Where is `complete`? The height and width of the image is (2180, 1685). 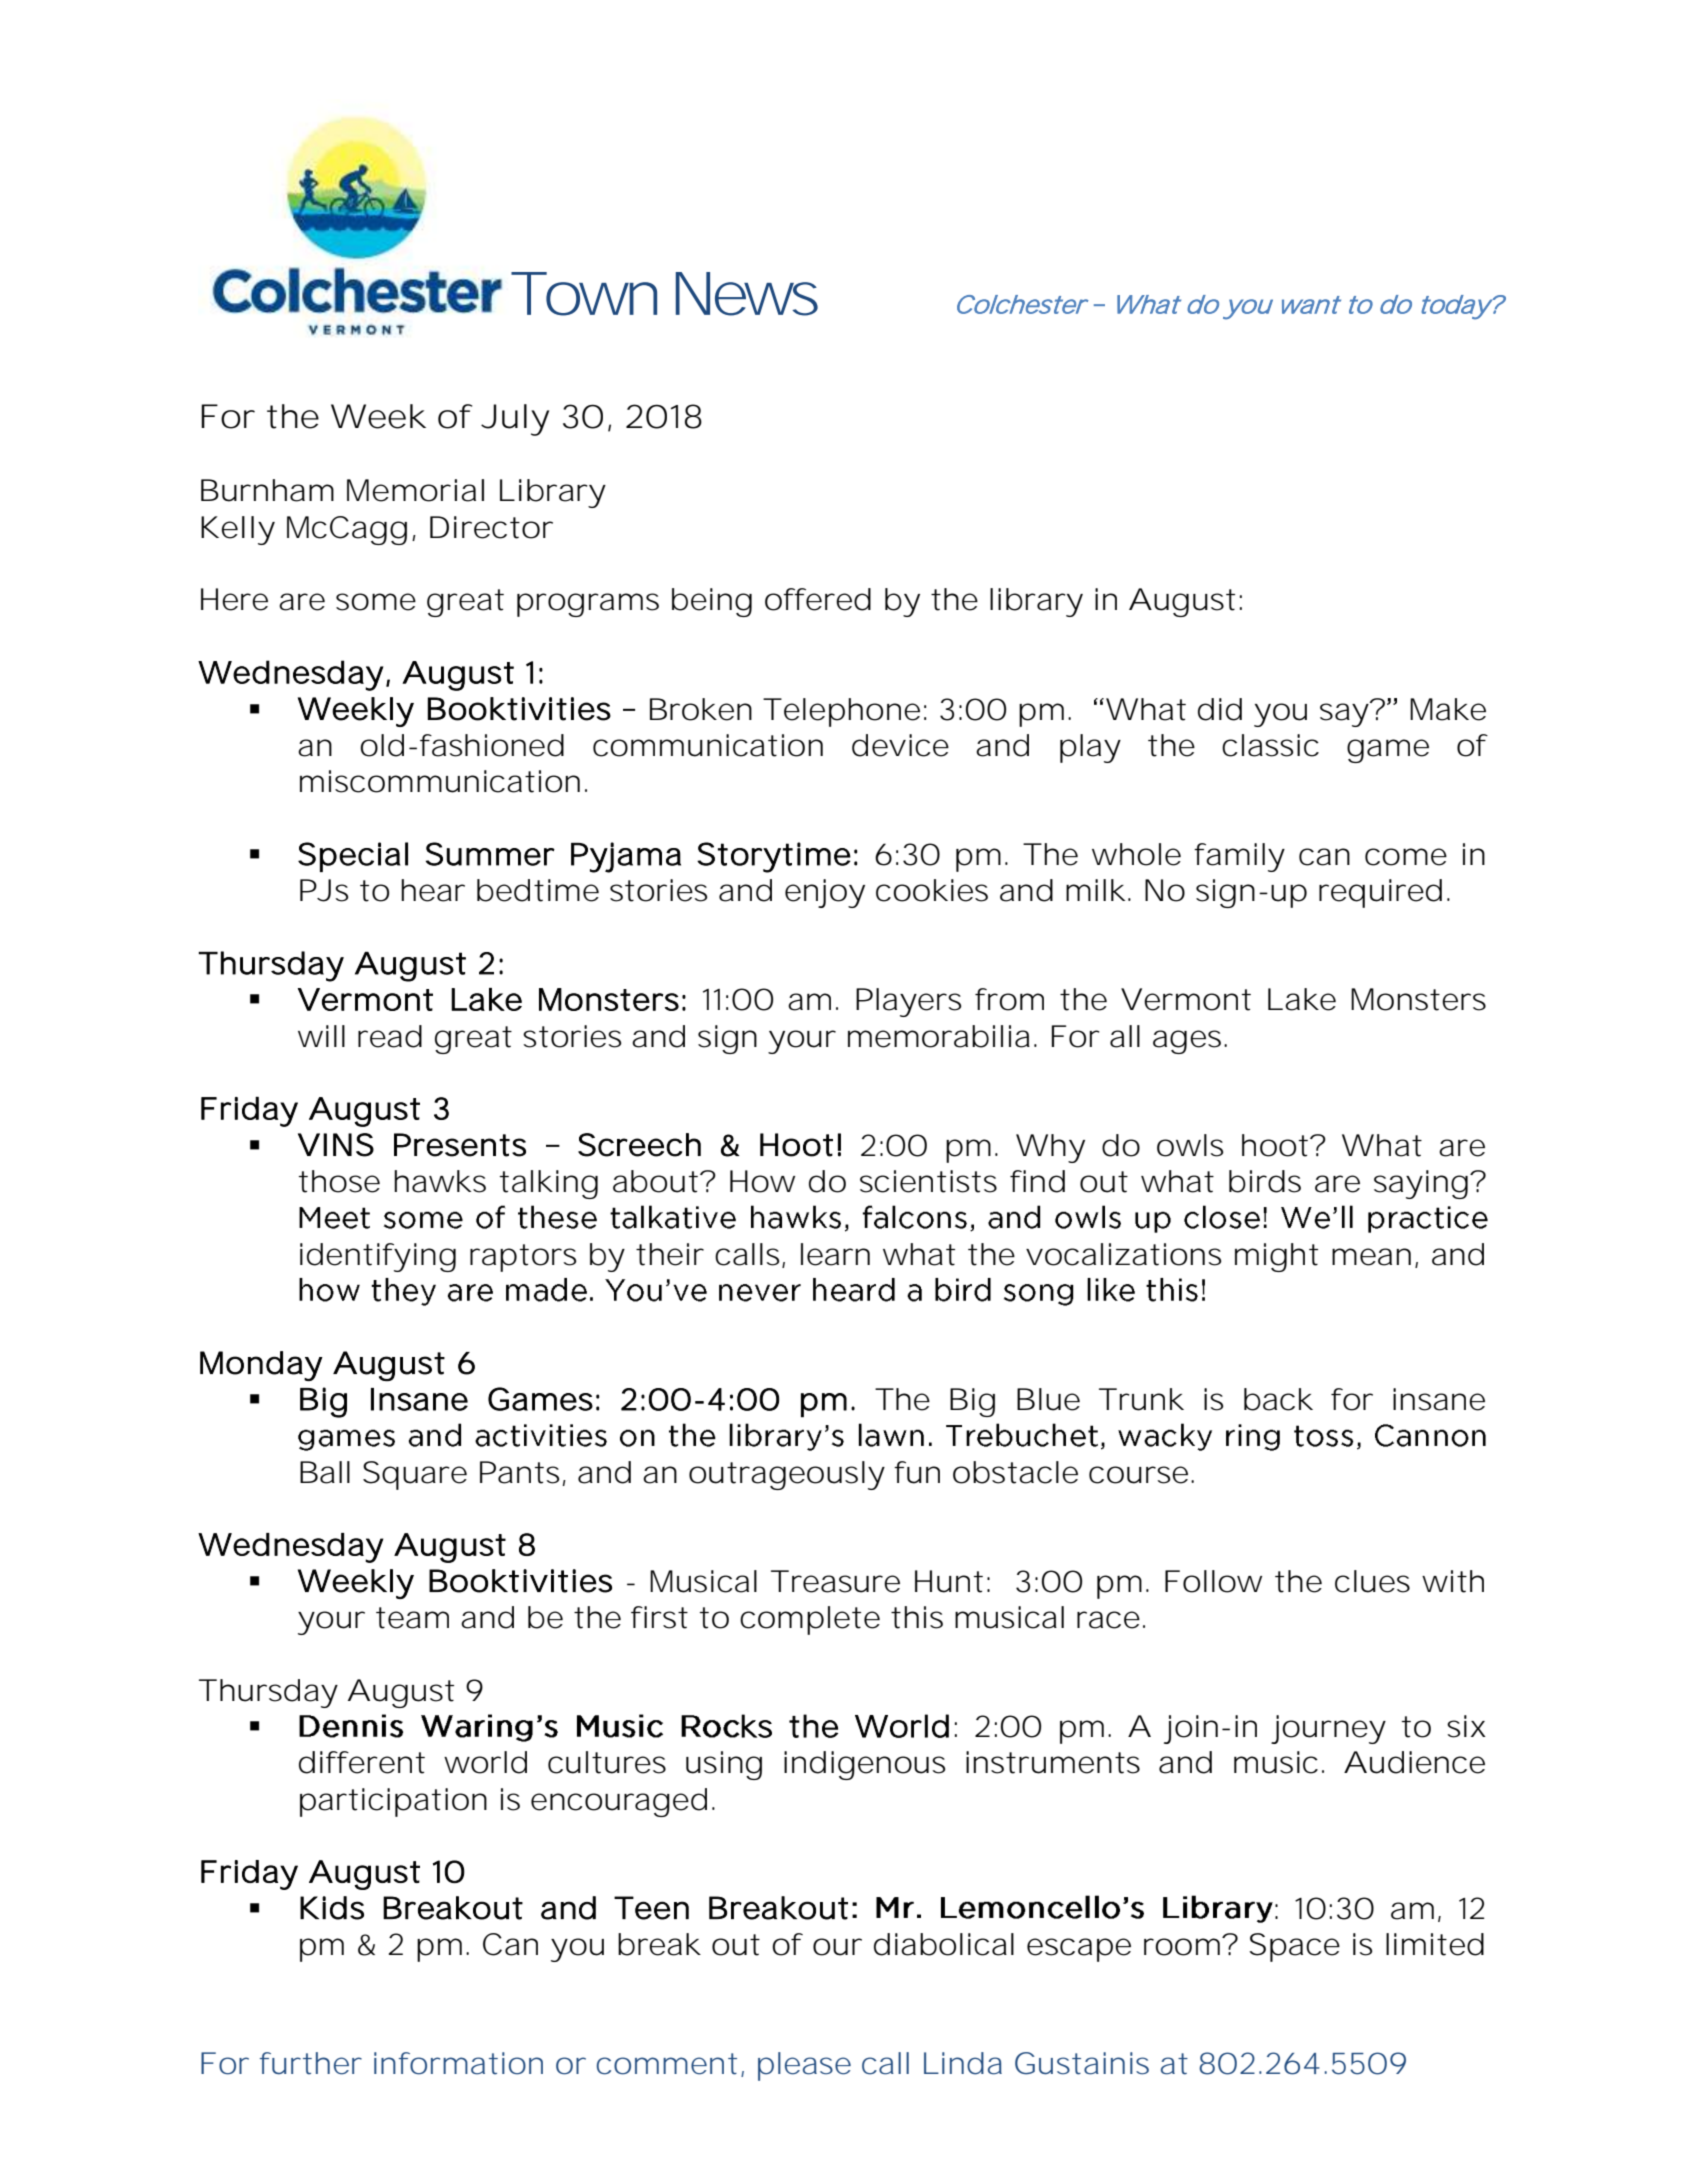
complete is located at coordinates (810, 1620).
